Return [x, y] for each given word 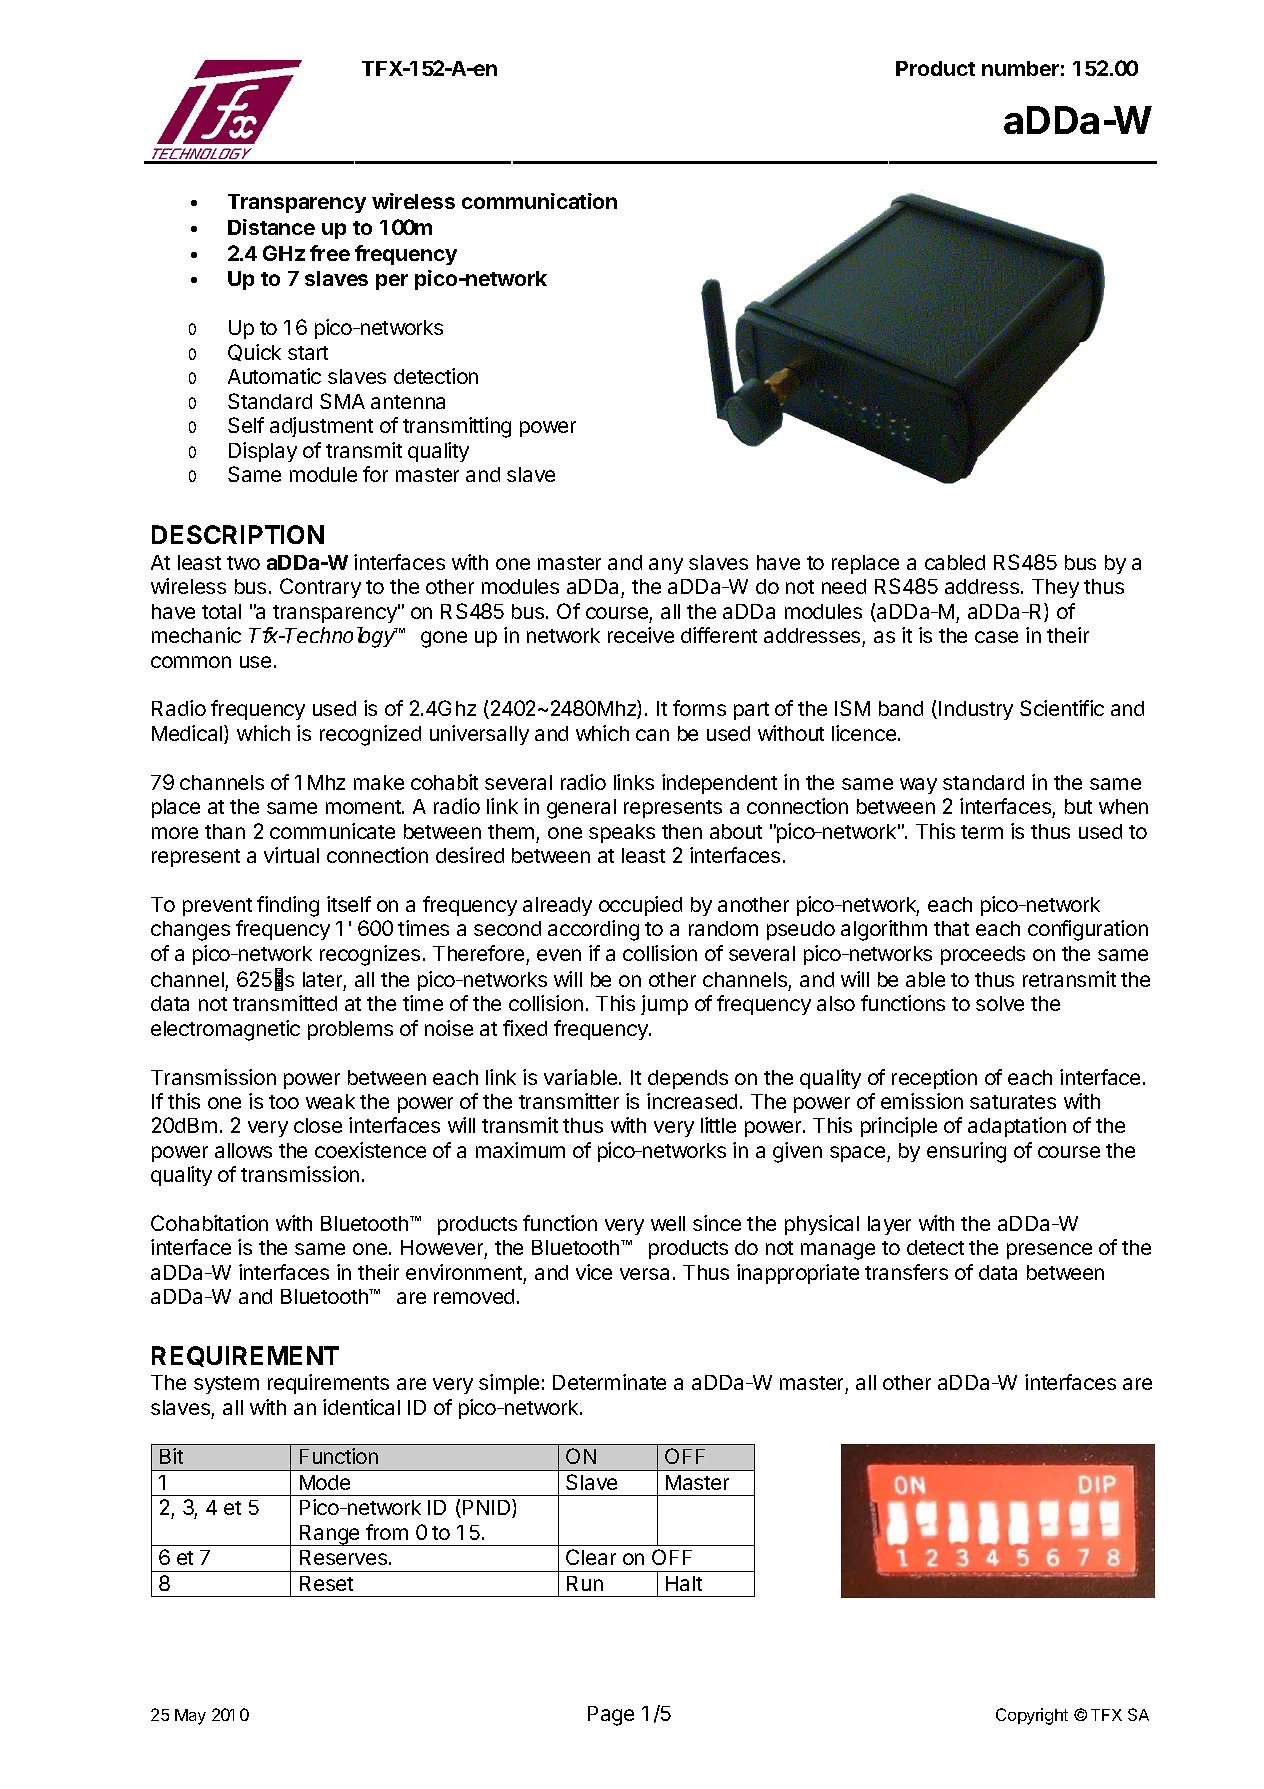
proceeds [983, 955]
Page [611, 1716]
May [190, 1717]
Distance [271, 227]
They [1055, 588]
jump [664, 1005]
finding [288, 906]
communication [539, 201]
